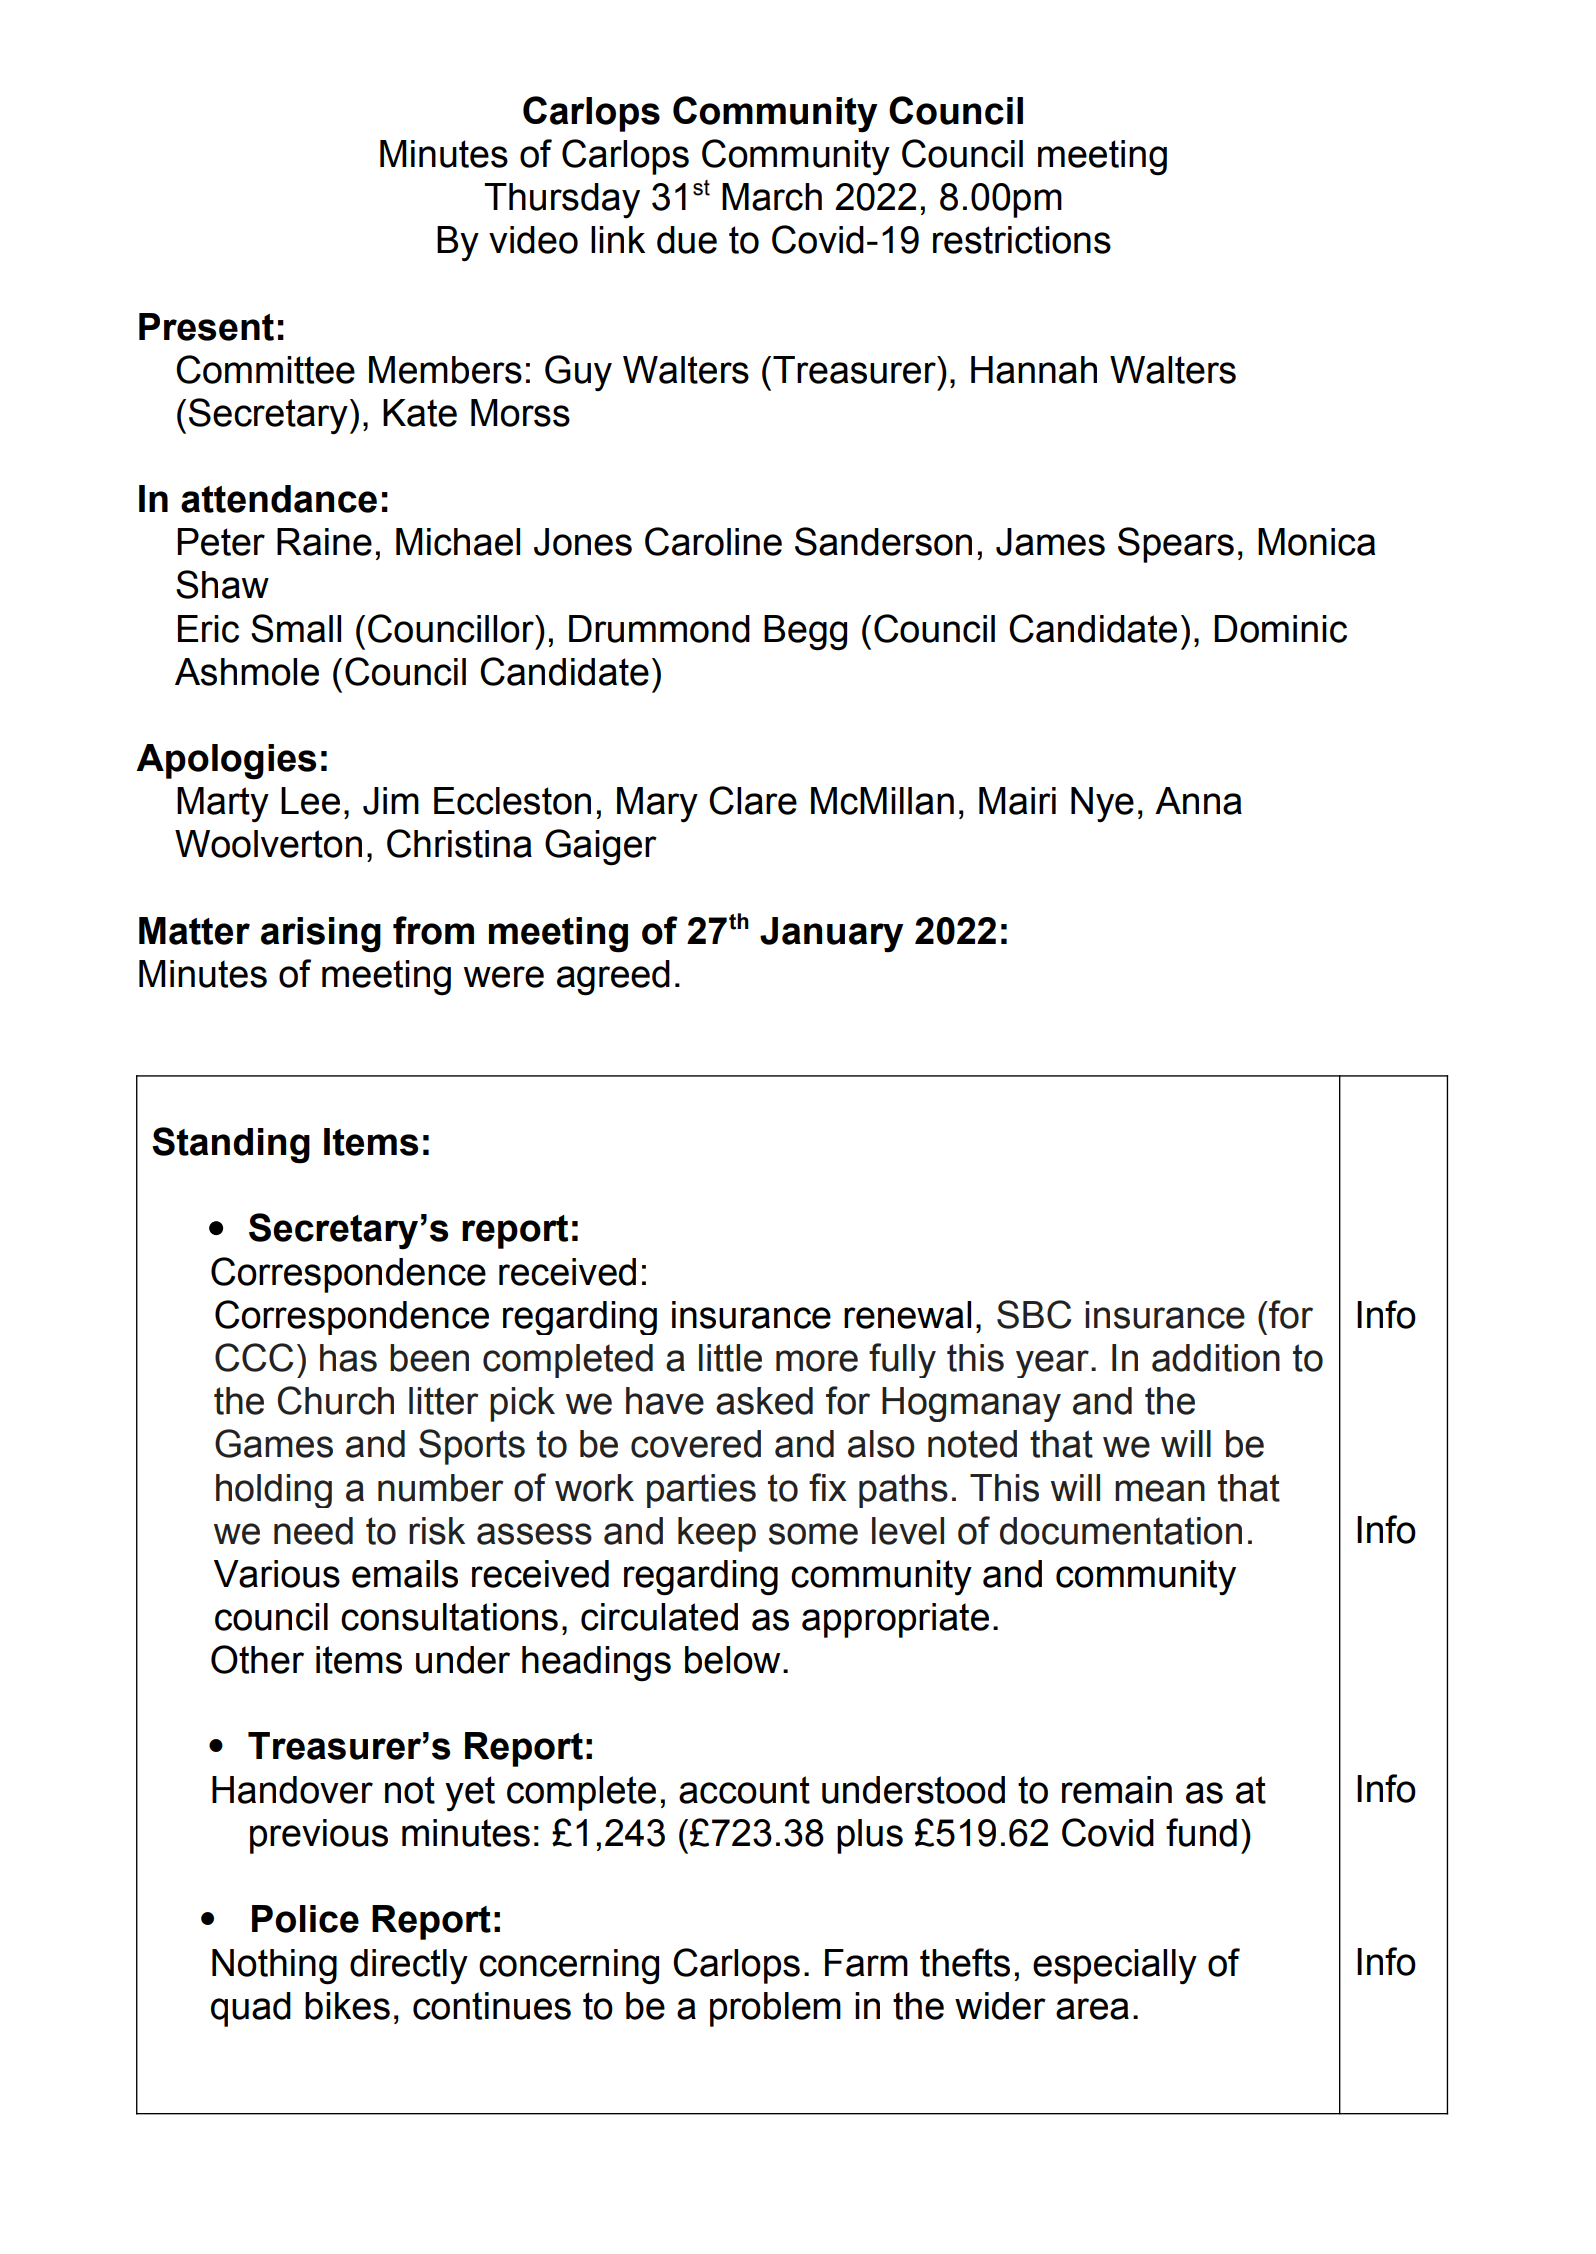  Describe the element at coordinates (1034, 1314) in the screenshot. I see `SBC` at that location.
